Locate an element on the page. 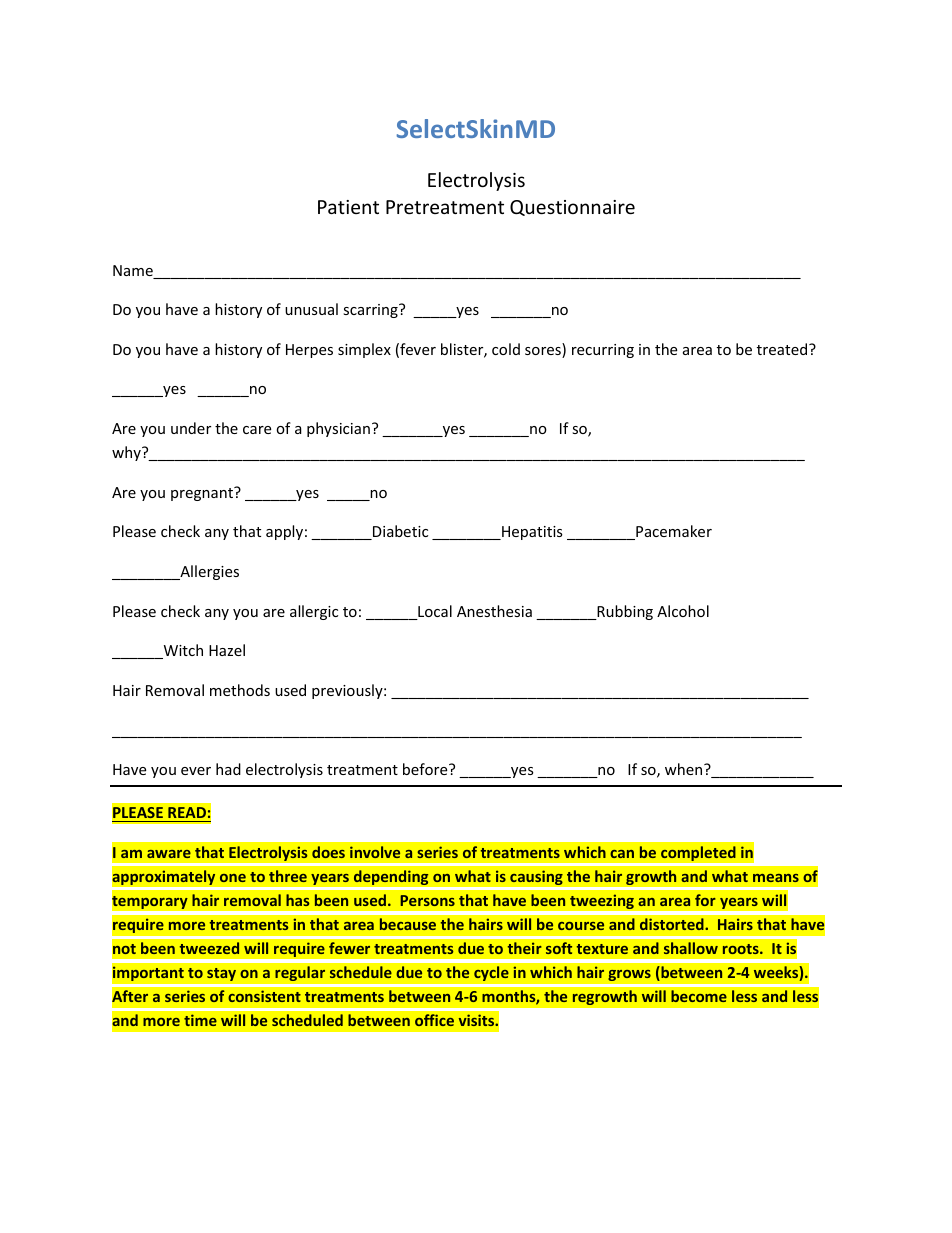 The height and width of the image is (1233, 952). consistent is located at coordinates (264, 996).
